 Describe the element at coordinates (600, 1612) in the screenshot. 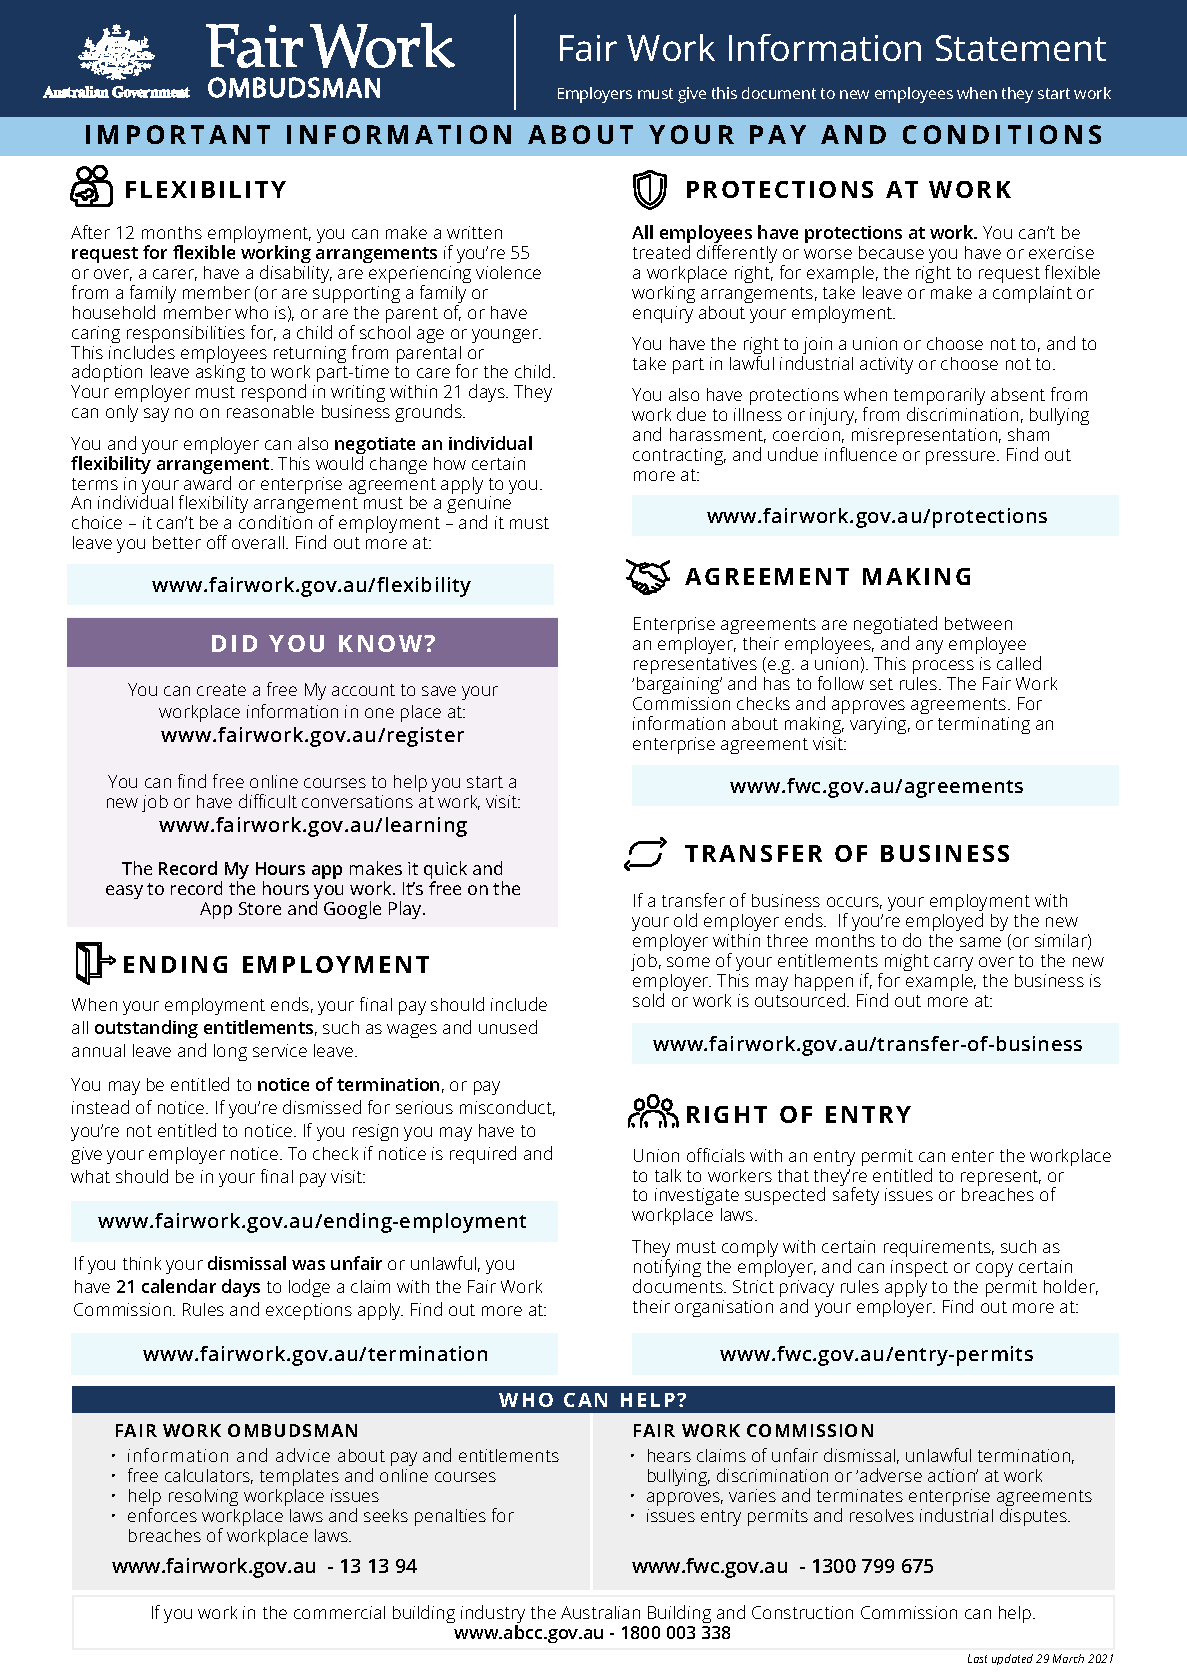

I see `Australian` at that location.
